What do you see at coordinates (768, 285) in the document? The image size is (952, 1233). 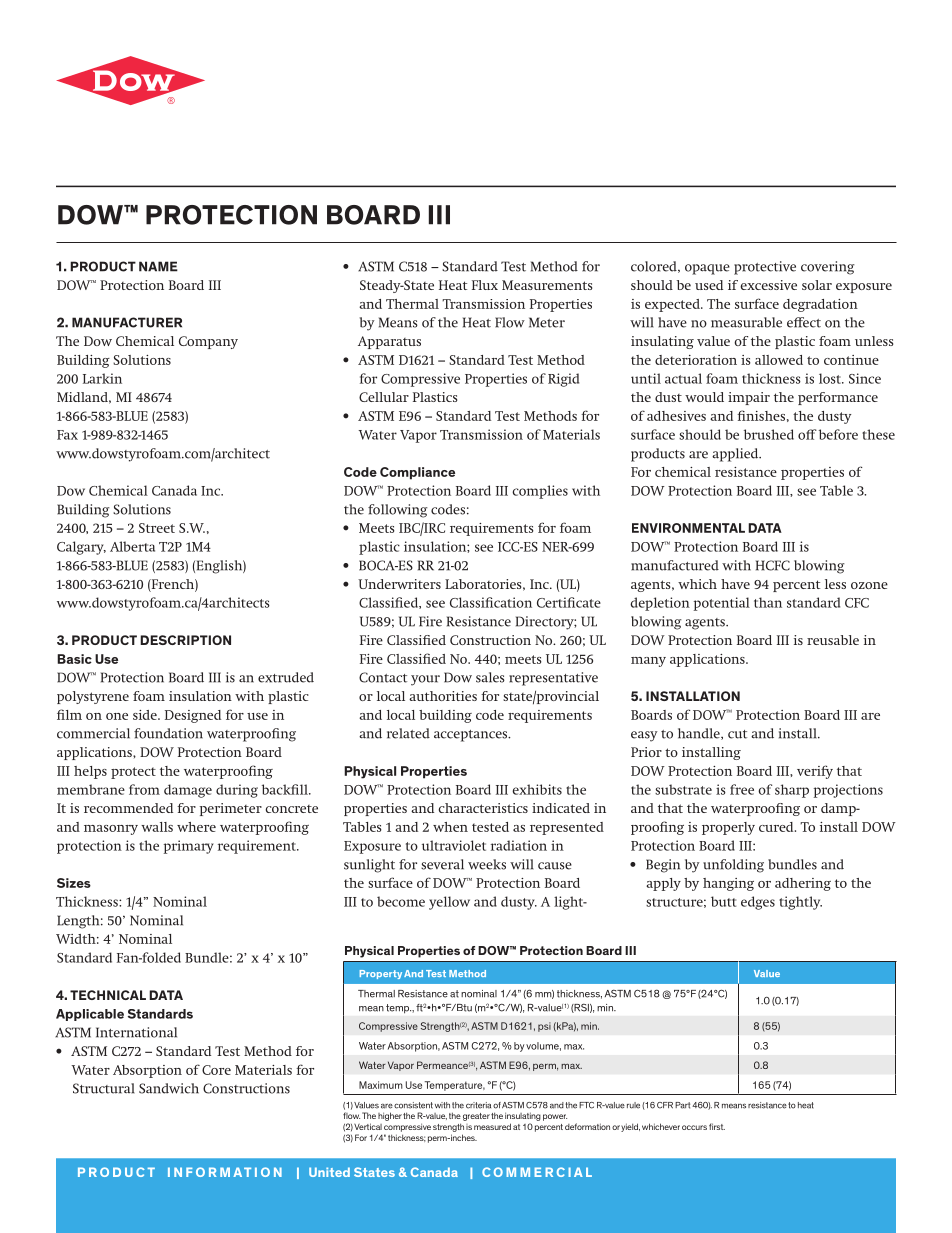 I see `excessive` at bounding box center [768, 285].
